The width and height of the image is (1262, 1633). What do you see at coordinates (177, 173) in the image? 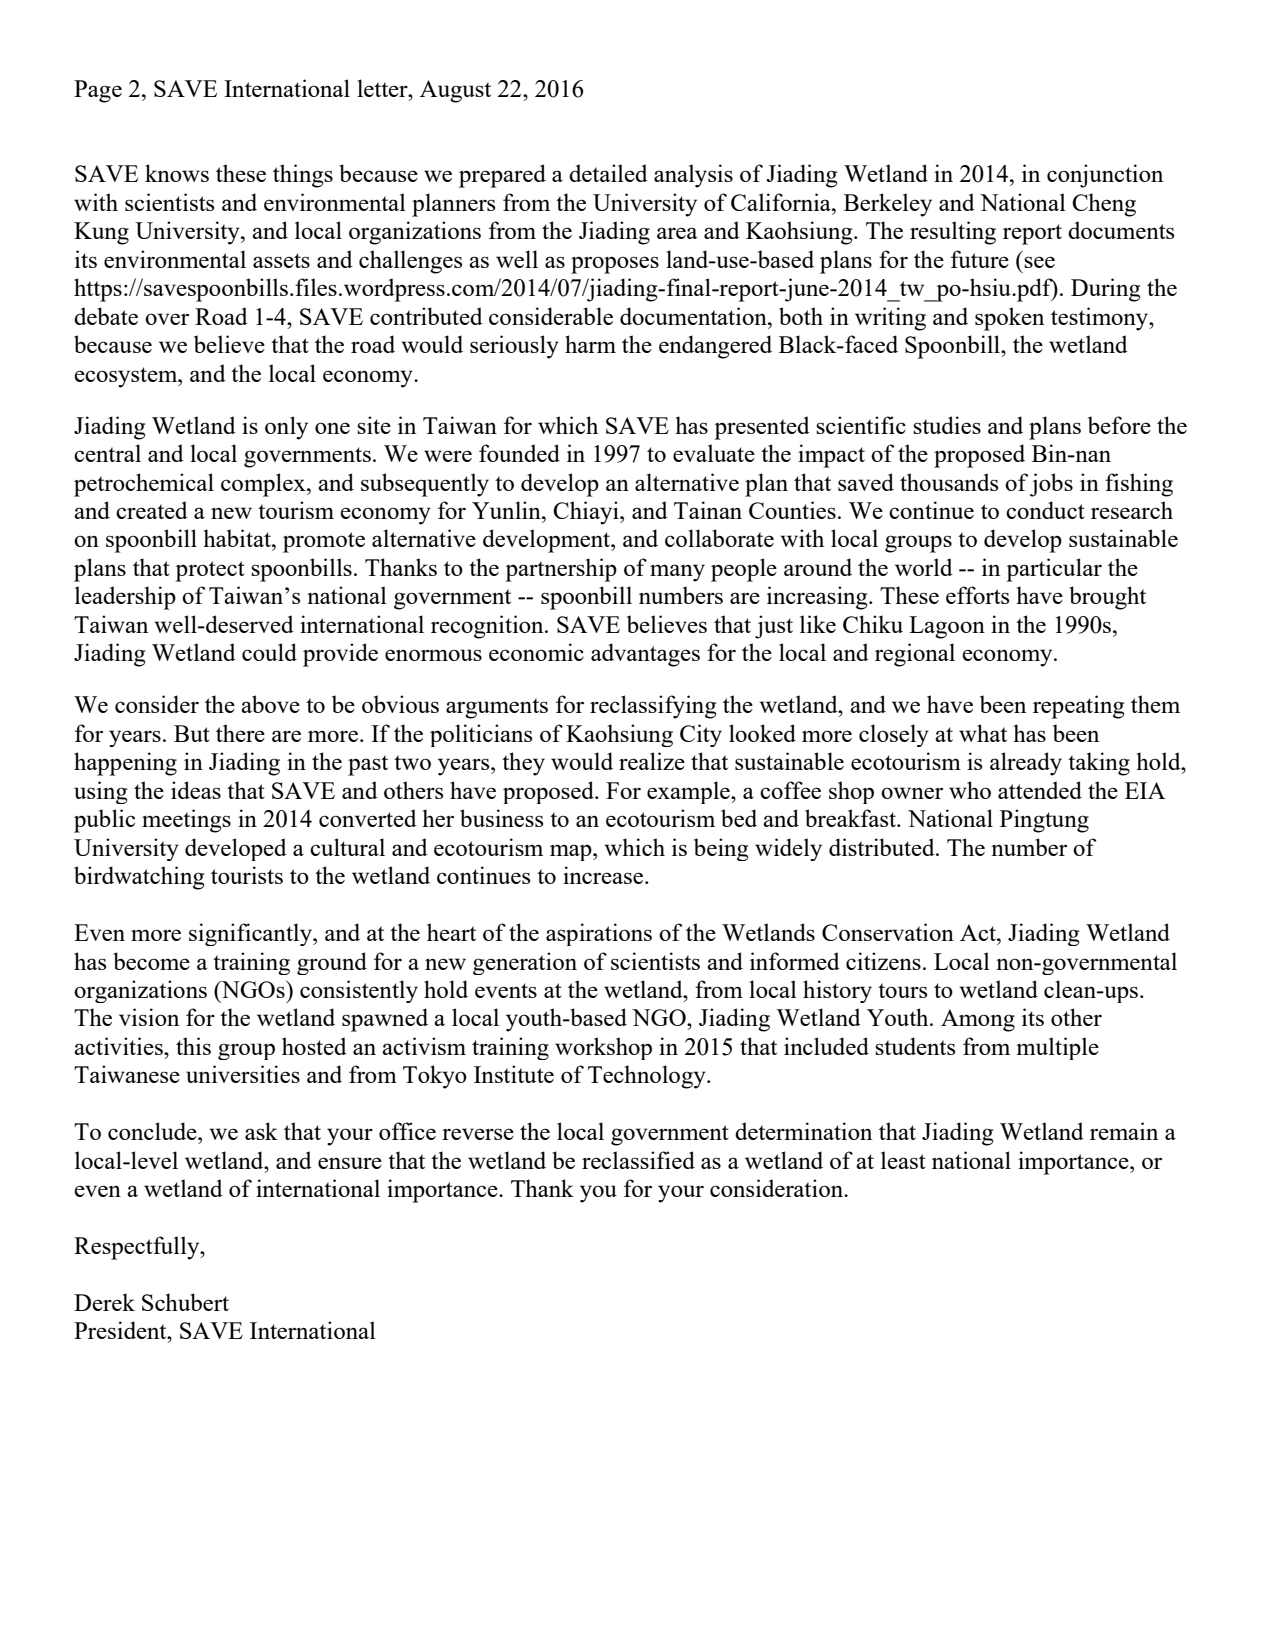
I see `knows` at bounding box center [177, 173].
